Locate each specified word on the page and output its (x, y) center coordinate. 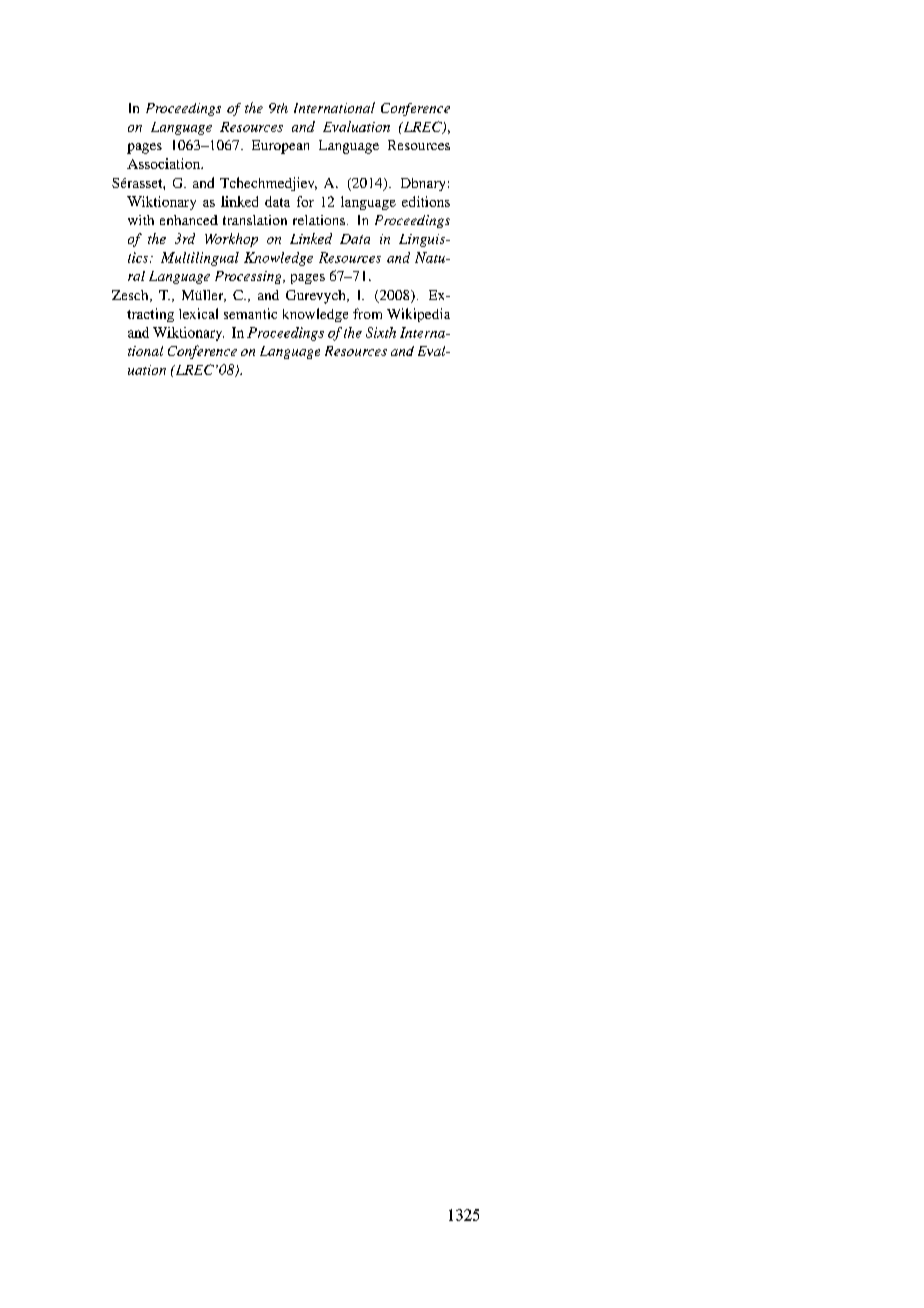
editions (426, 201)
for (305, 201)
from (367, 313)
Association (164, 163)
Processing (249, 277)
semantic (250, 313)
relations (319, 220)
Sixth (381, 332)
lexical (198, 313)
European (280, 147)
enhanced (189, 220)
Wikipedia (418, 315)
